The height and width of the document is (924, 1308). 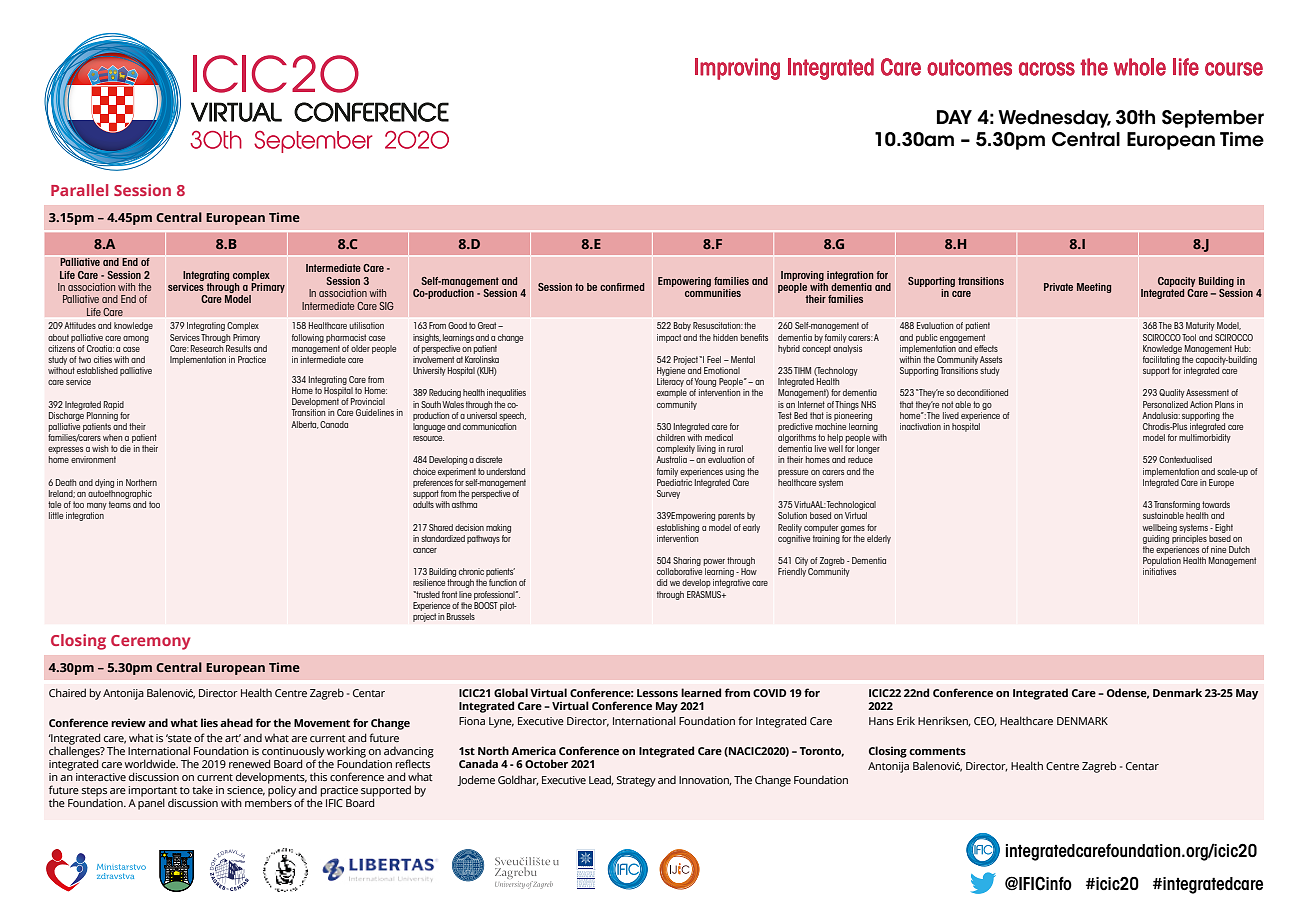 I want to click on Parallel, so click(x=79, y=190).
